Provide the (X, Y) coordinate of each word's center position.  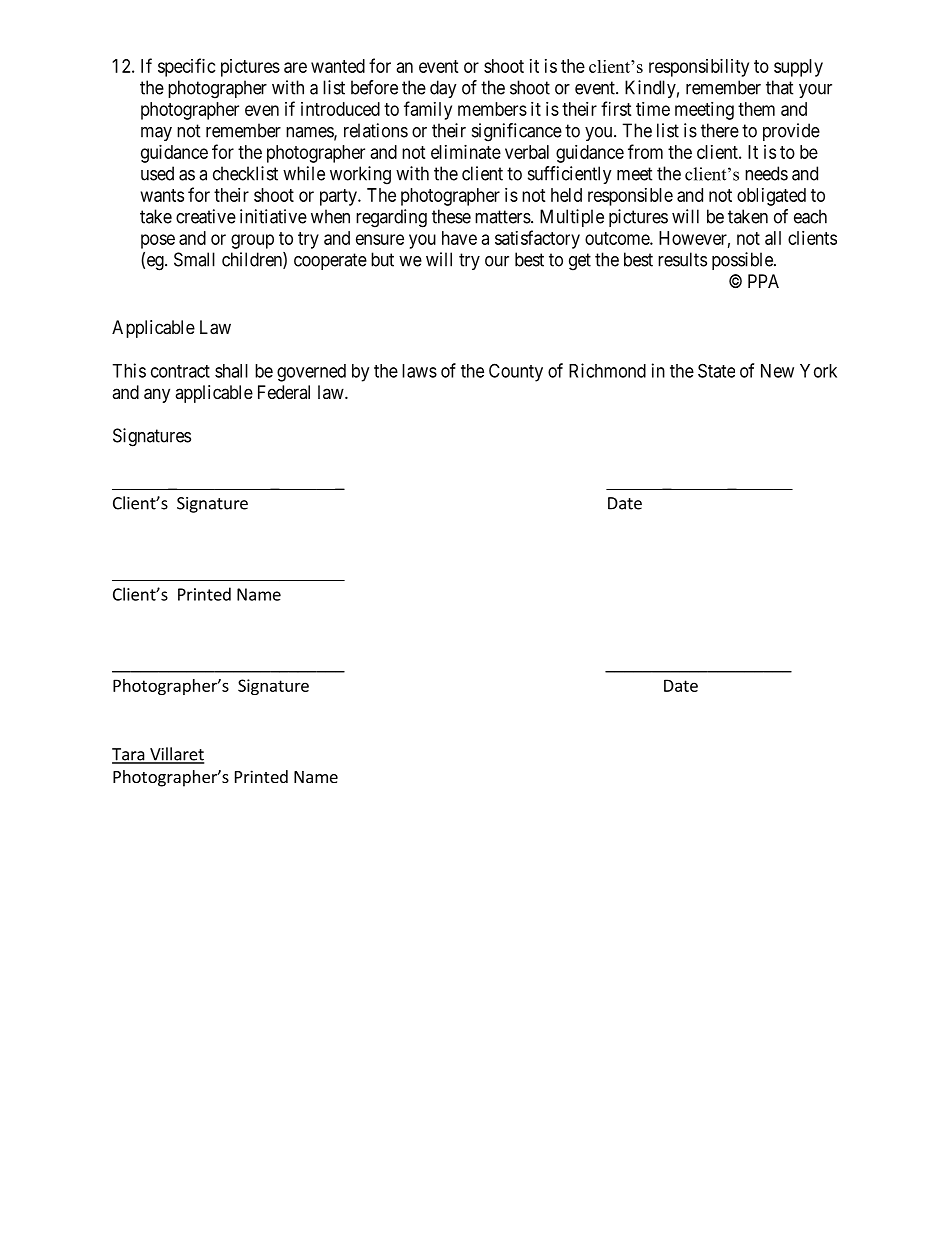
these (451, 216)
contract (180, 371)
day (443, 89)
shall (231, 371)
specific (187, 67)
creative (206, 216)
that (780, 87)
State (716, 370)
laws (419, 371)
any (157, 395)
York (818, 371)
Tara (129, 755)
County (516, 372)
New (777, 371)
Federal (284, 392)
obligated (771, 197)
